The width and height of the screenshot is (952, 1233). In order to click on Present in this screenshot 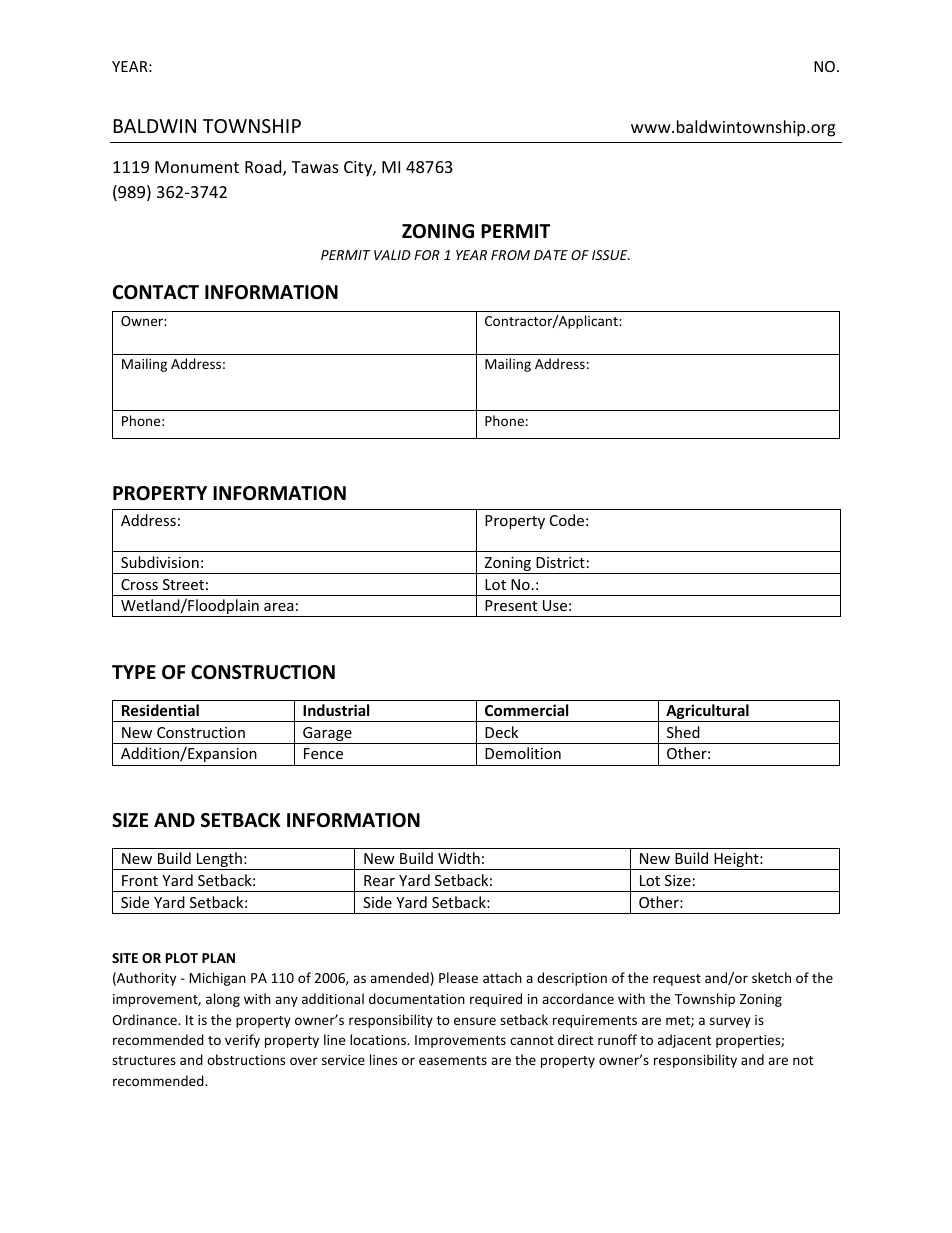, I will do `click(511, 605)`.
